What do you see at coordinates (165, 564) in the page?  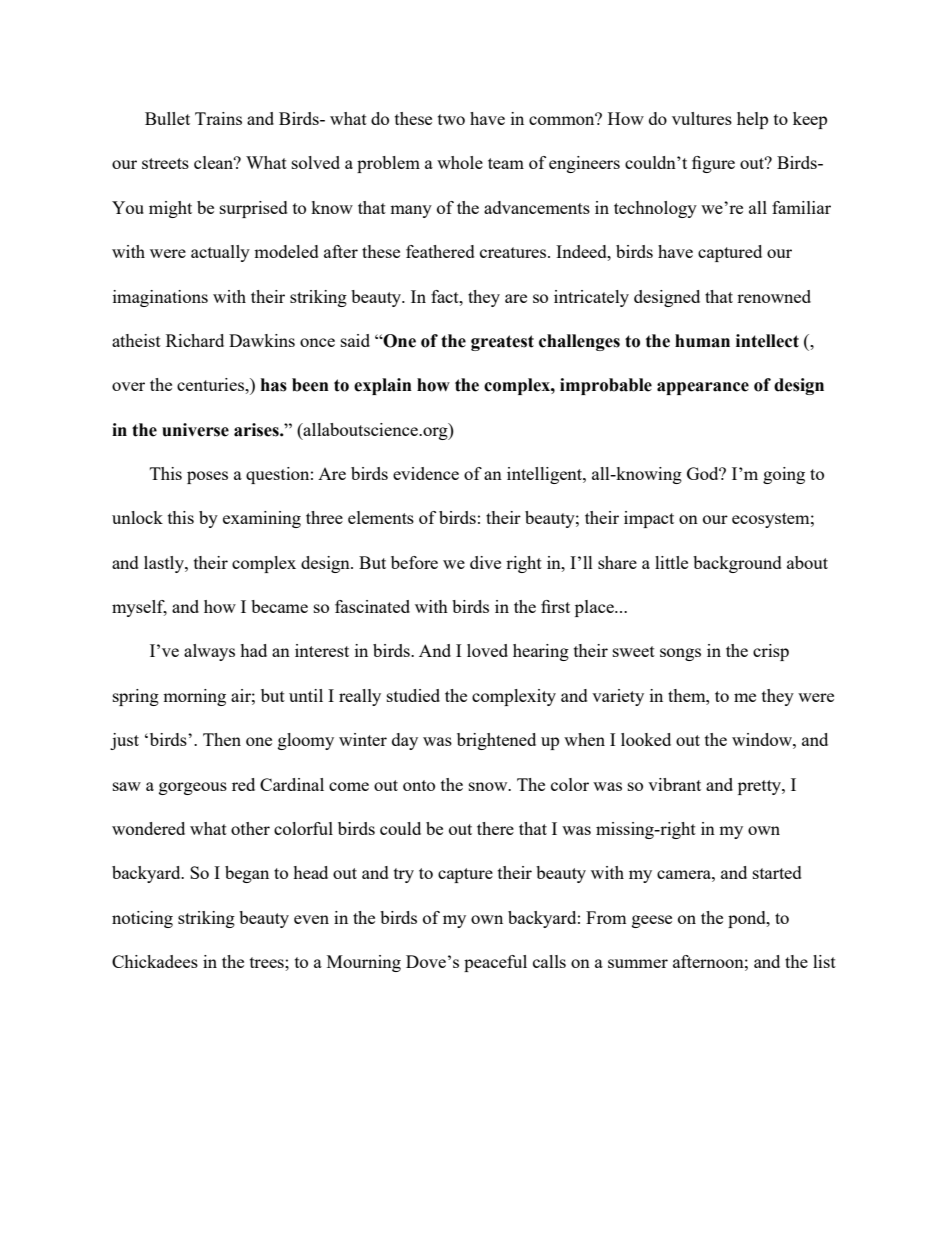 I see `lastly` at bounding box center [165, 564].
